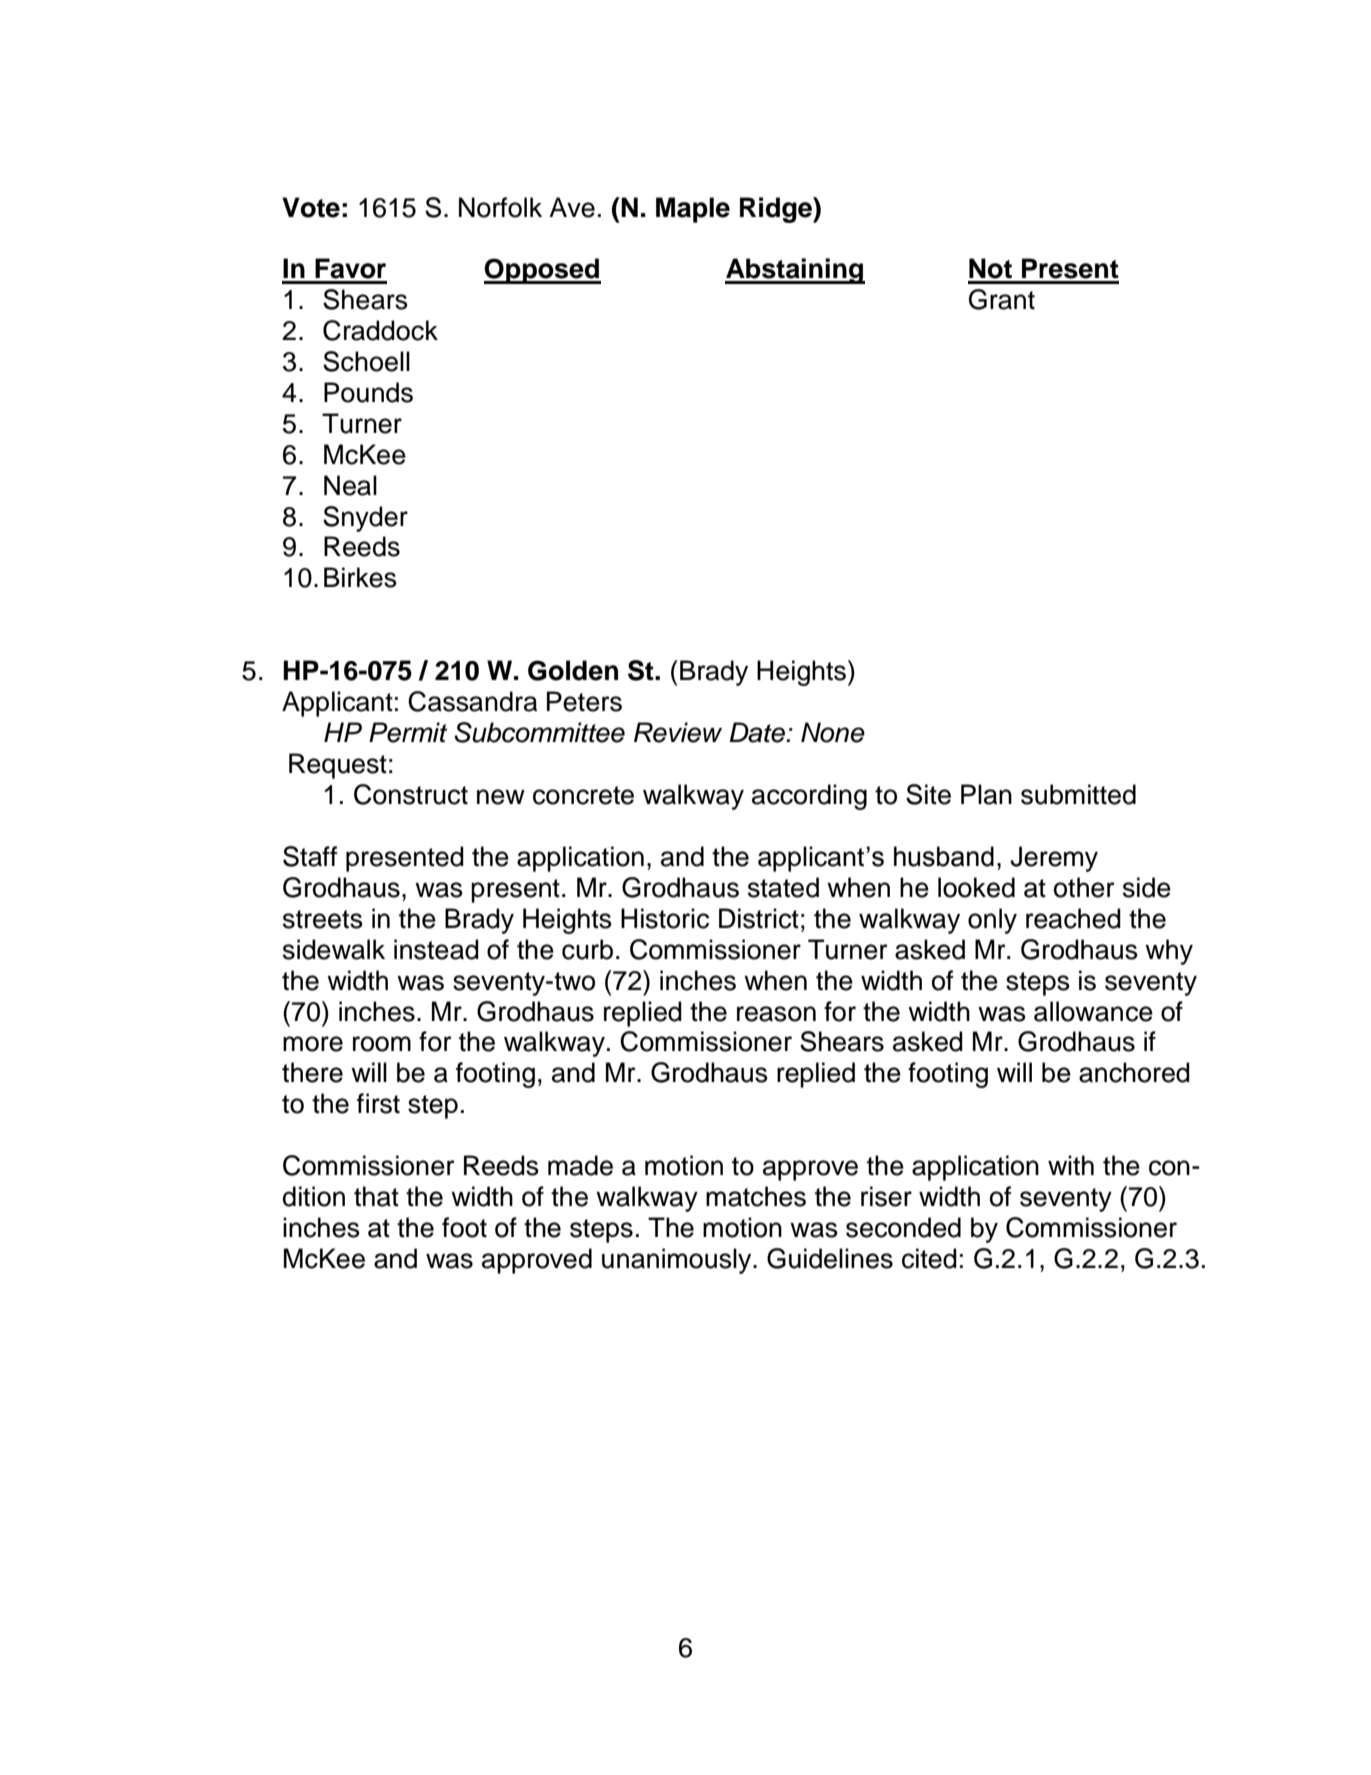  I want to click on Maple, so click(693, 210).
